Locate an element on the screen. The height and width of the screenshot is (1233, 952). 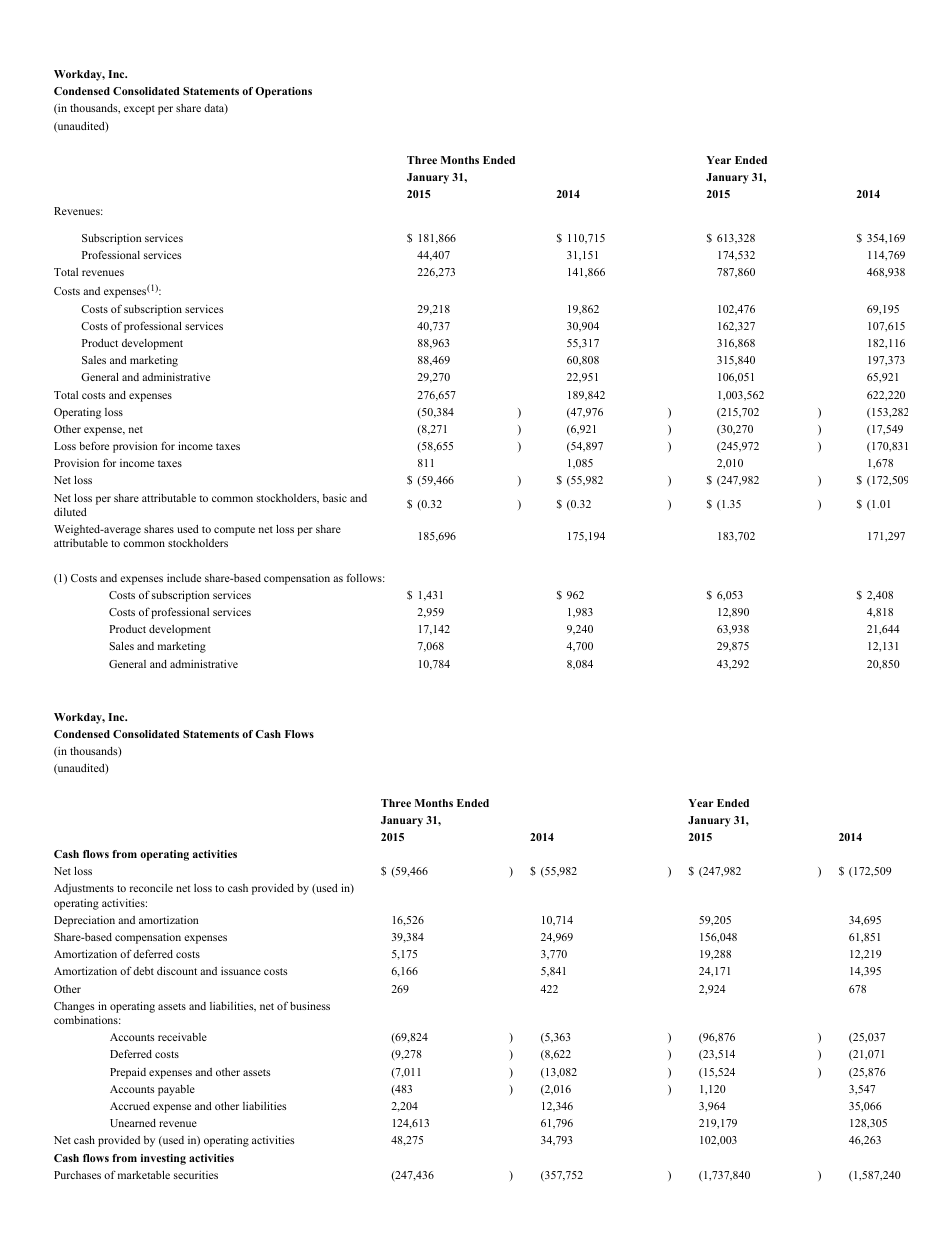
Purchases is located at coordinates (77, 1175).
